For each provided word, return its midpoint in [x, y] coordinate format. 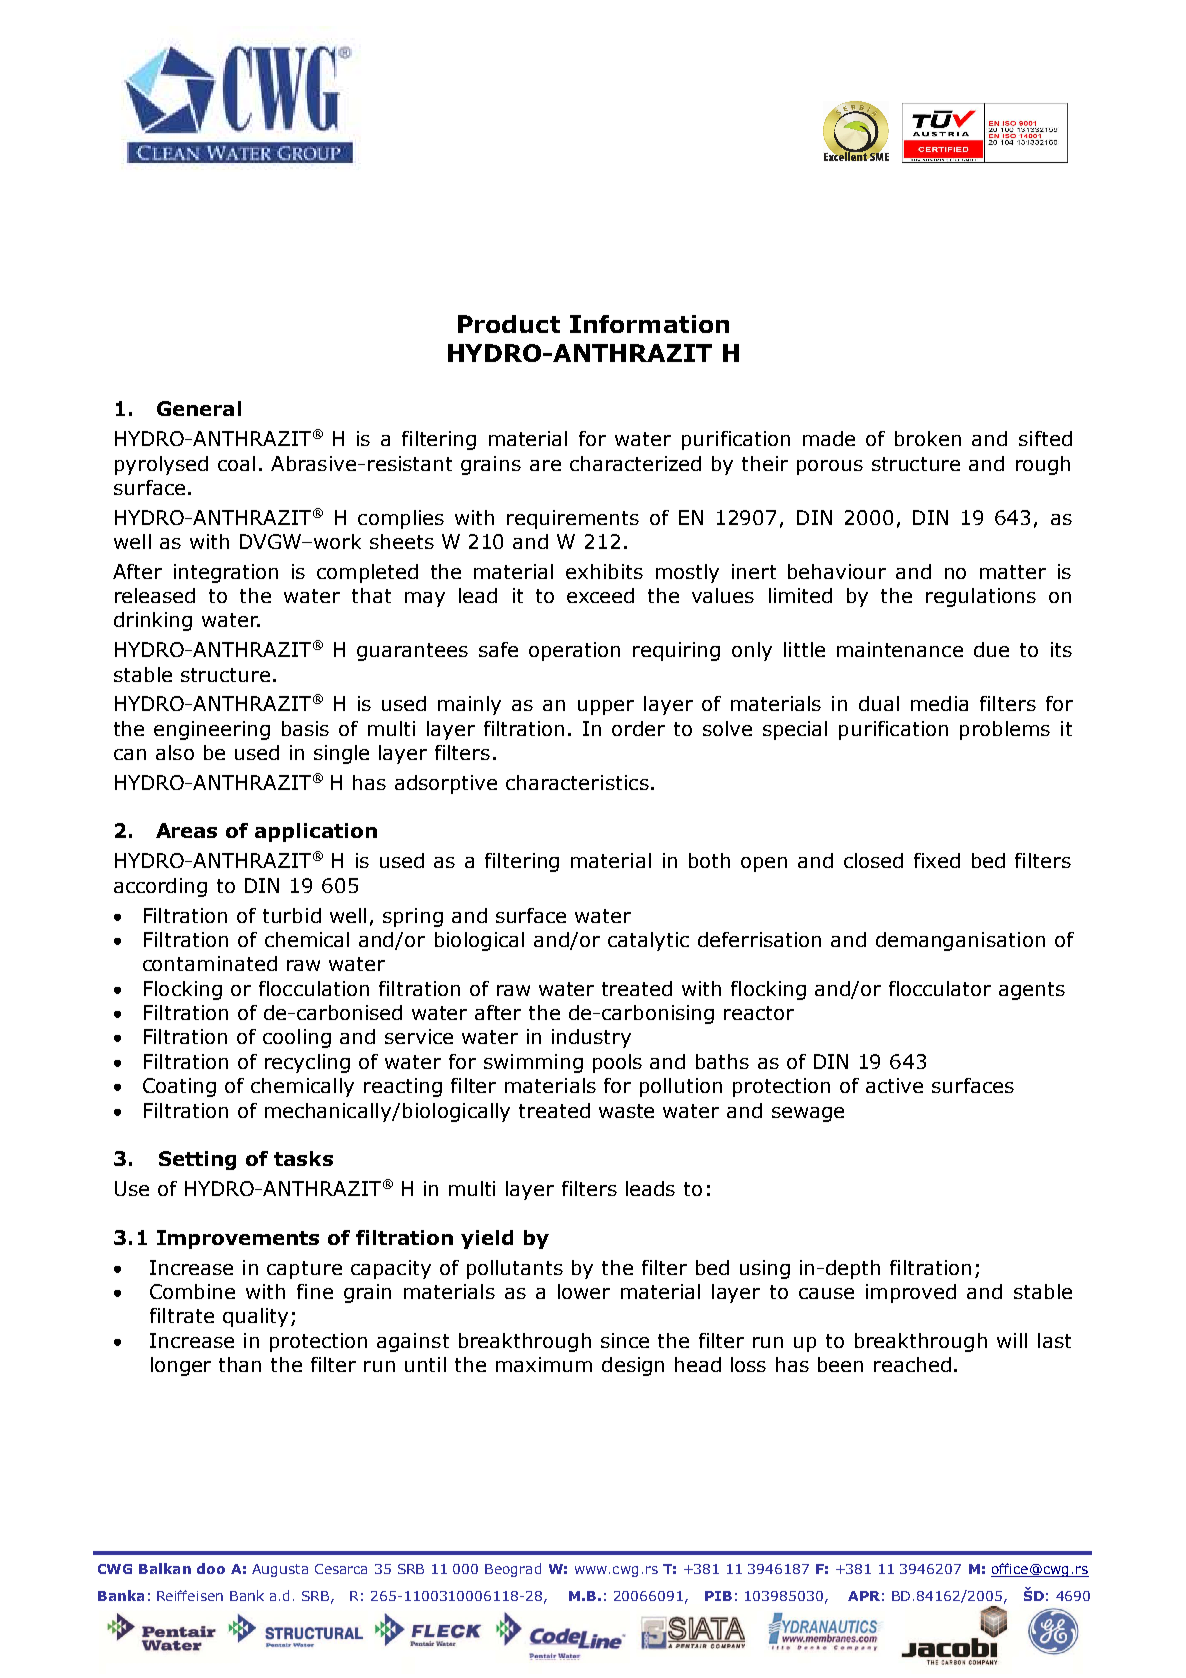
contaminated [210, 963]
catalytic [648, 941]
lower [584, 1291]
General [199, 408]
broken [928, 438]
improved [911, 1293]
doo [211, 1568]
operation [574, 651]
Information [649, 324]
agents [1032, 991]
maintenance [900, 649]
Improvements [238, 1239]
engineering [212, 730]
